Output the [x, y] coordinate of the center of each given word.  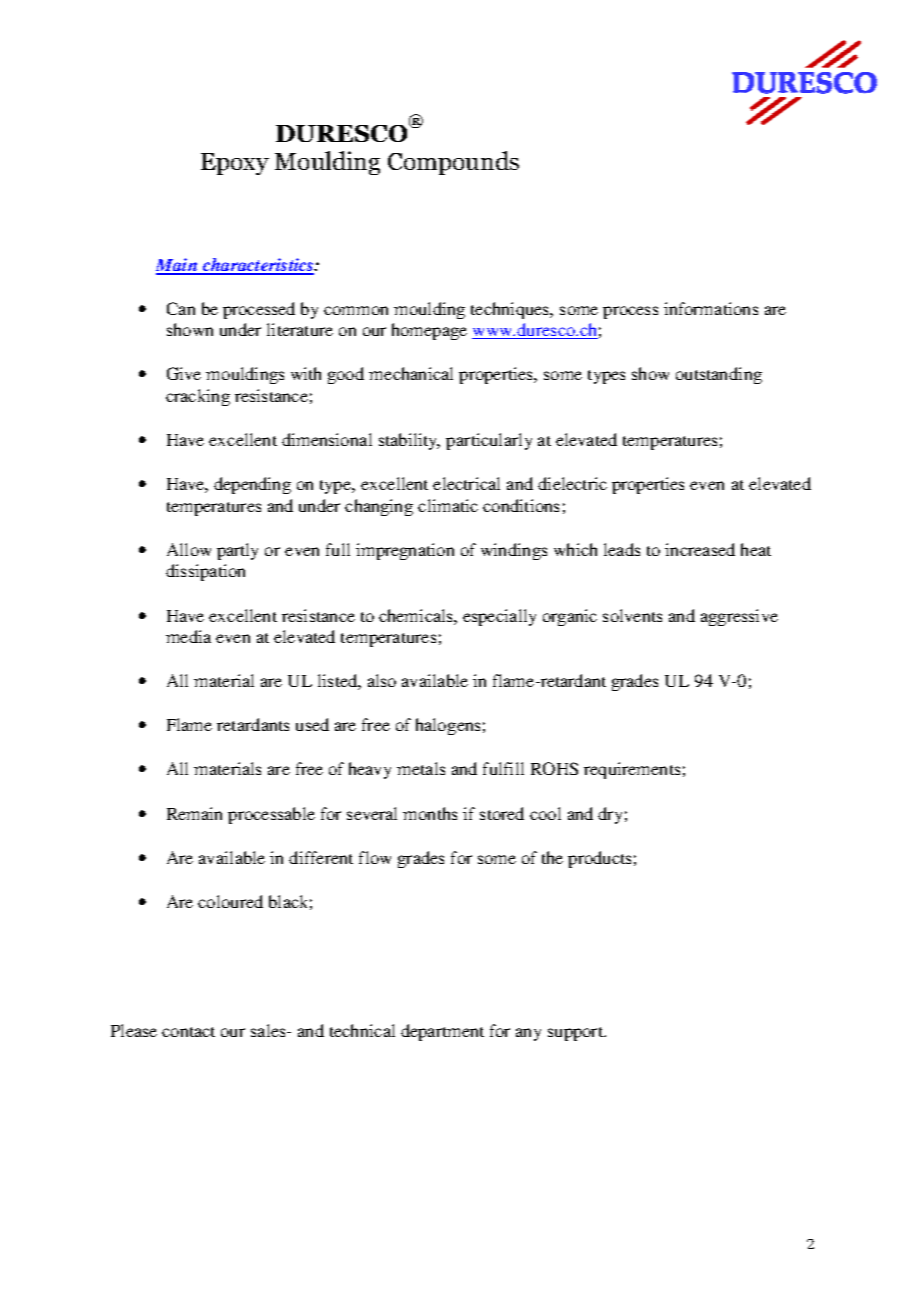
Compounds [453, 163]
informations [711, 308]
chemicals [417, 615]
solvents [632, 615]
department [442, 1032]
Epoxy [235, 164]
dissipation [205, 572]
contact [188, 1032]
